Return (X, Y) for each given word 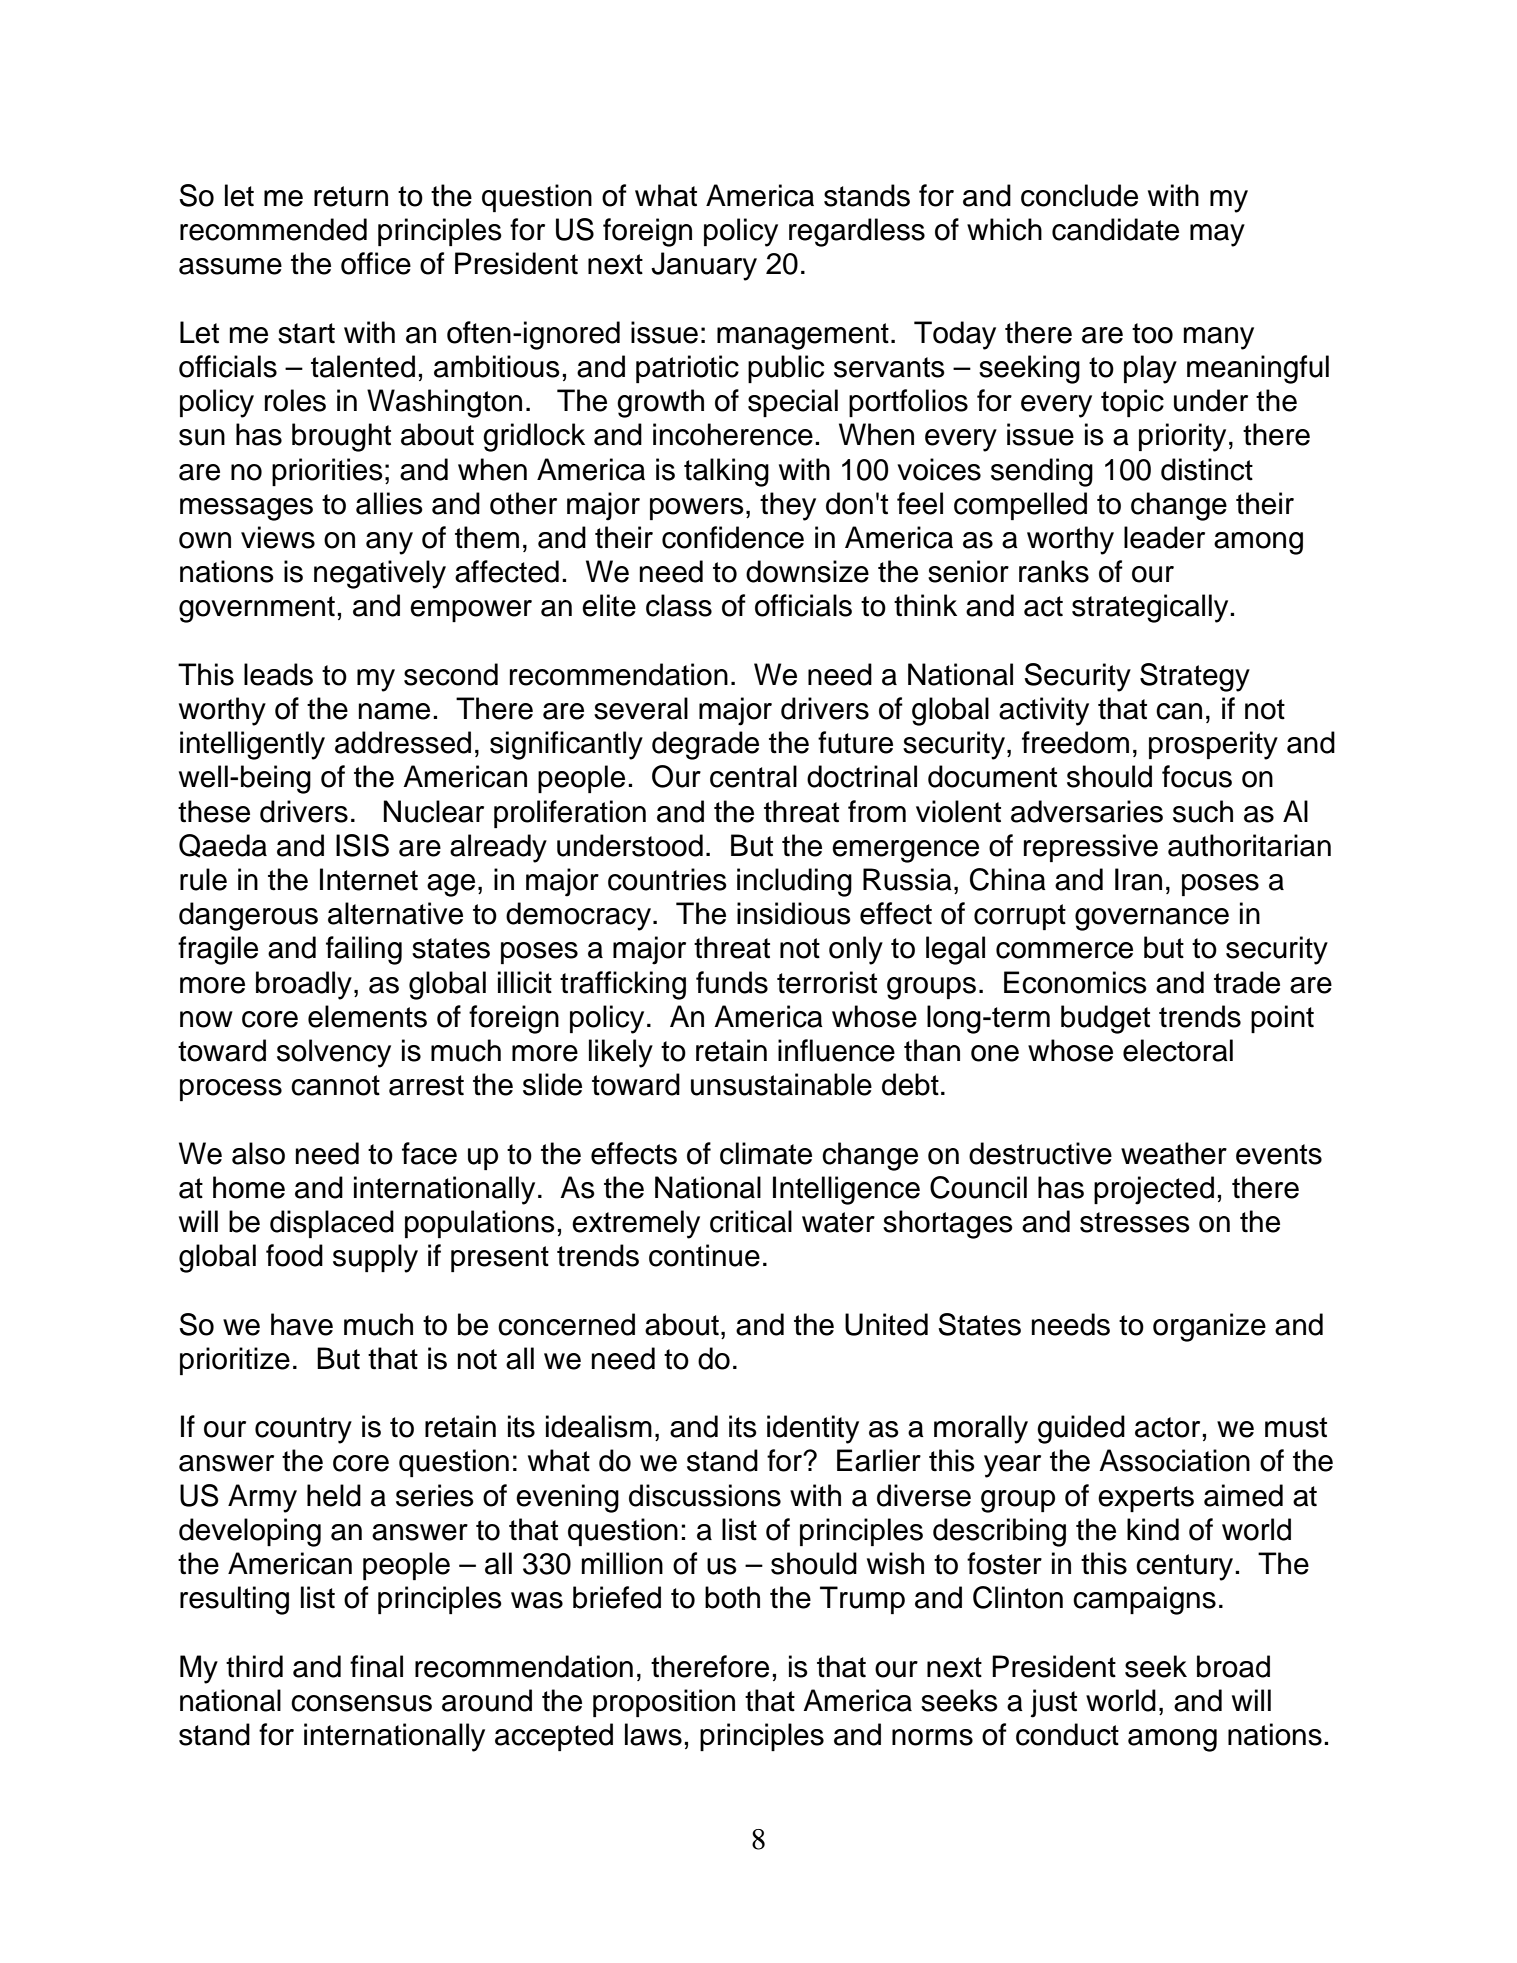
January (704, 266)
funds (732, 982)
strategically (1151, 608)
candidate (1115, 229)
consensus (361, 1703)
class (679, 605)
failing (364, 950)
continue (704, 1255)
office (376, 263)
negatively (380, 574)
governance (1152, 919)
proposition (664, 1703)
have (302, 1324)
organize (1209, 1327)
